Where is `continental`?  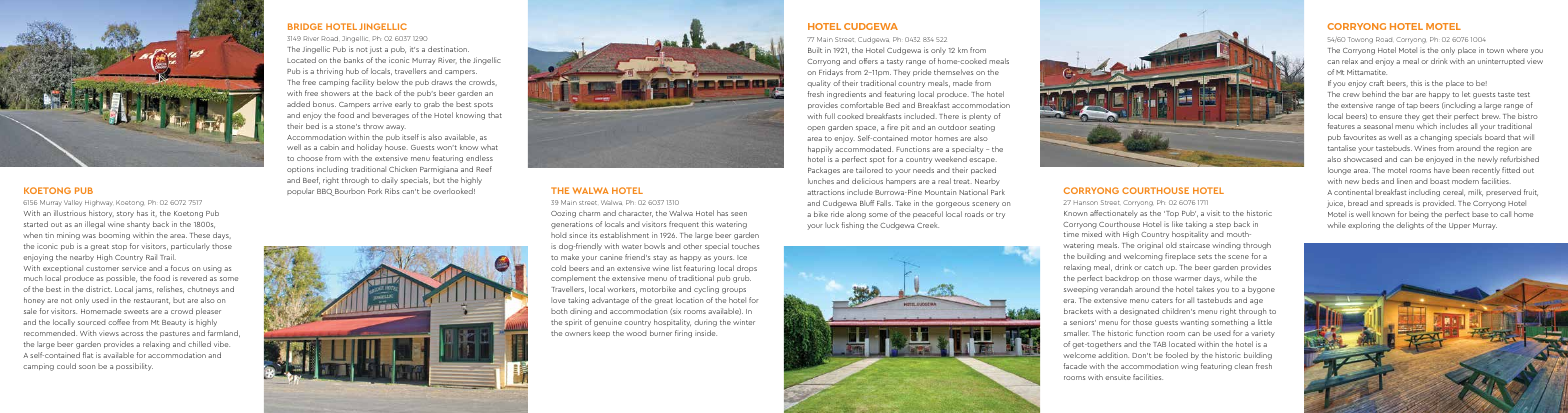 continental is located at coordinates (1353, 192).
